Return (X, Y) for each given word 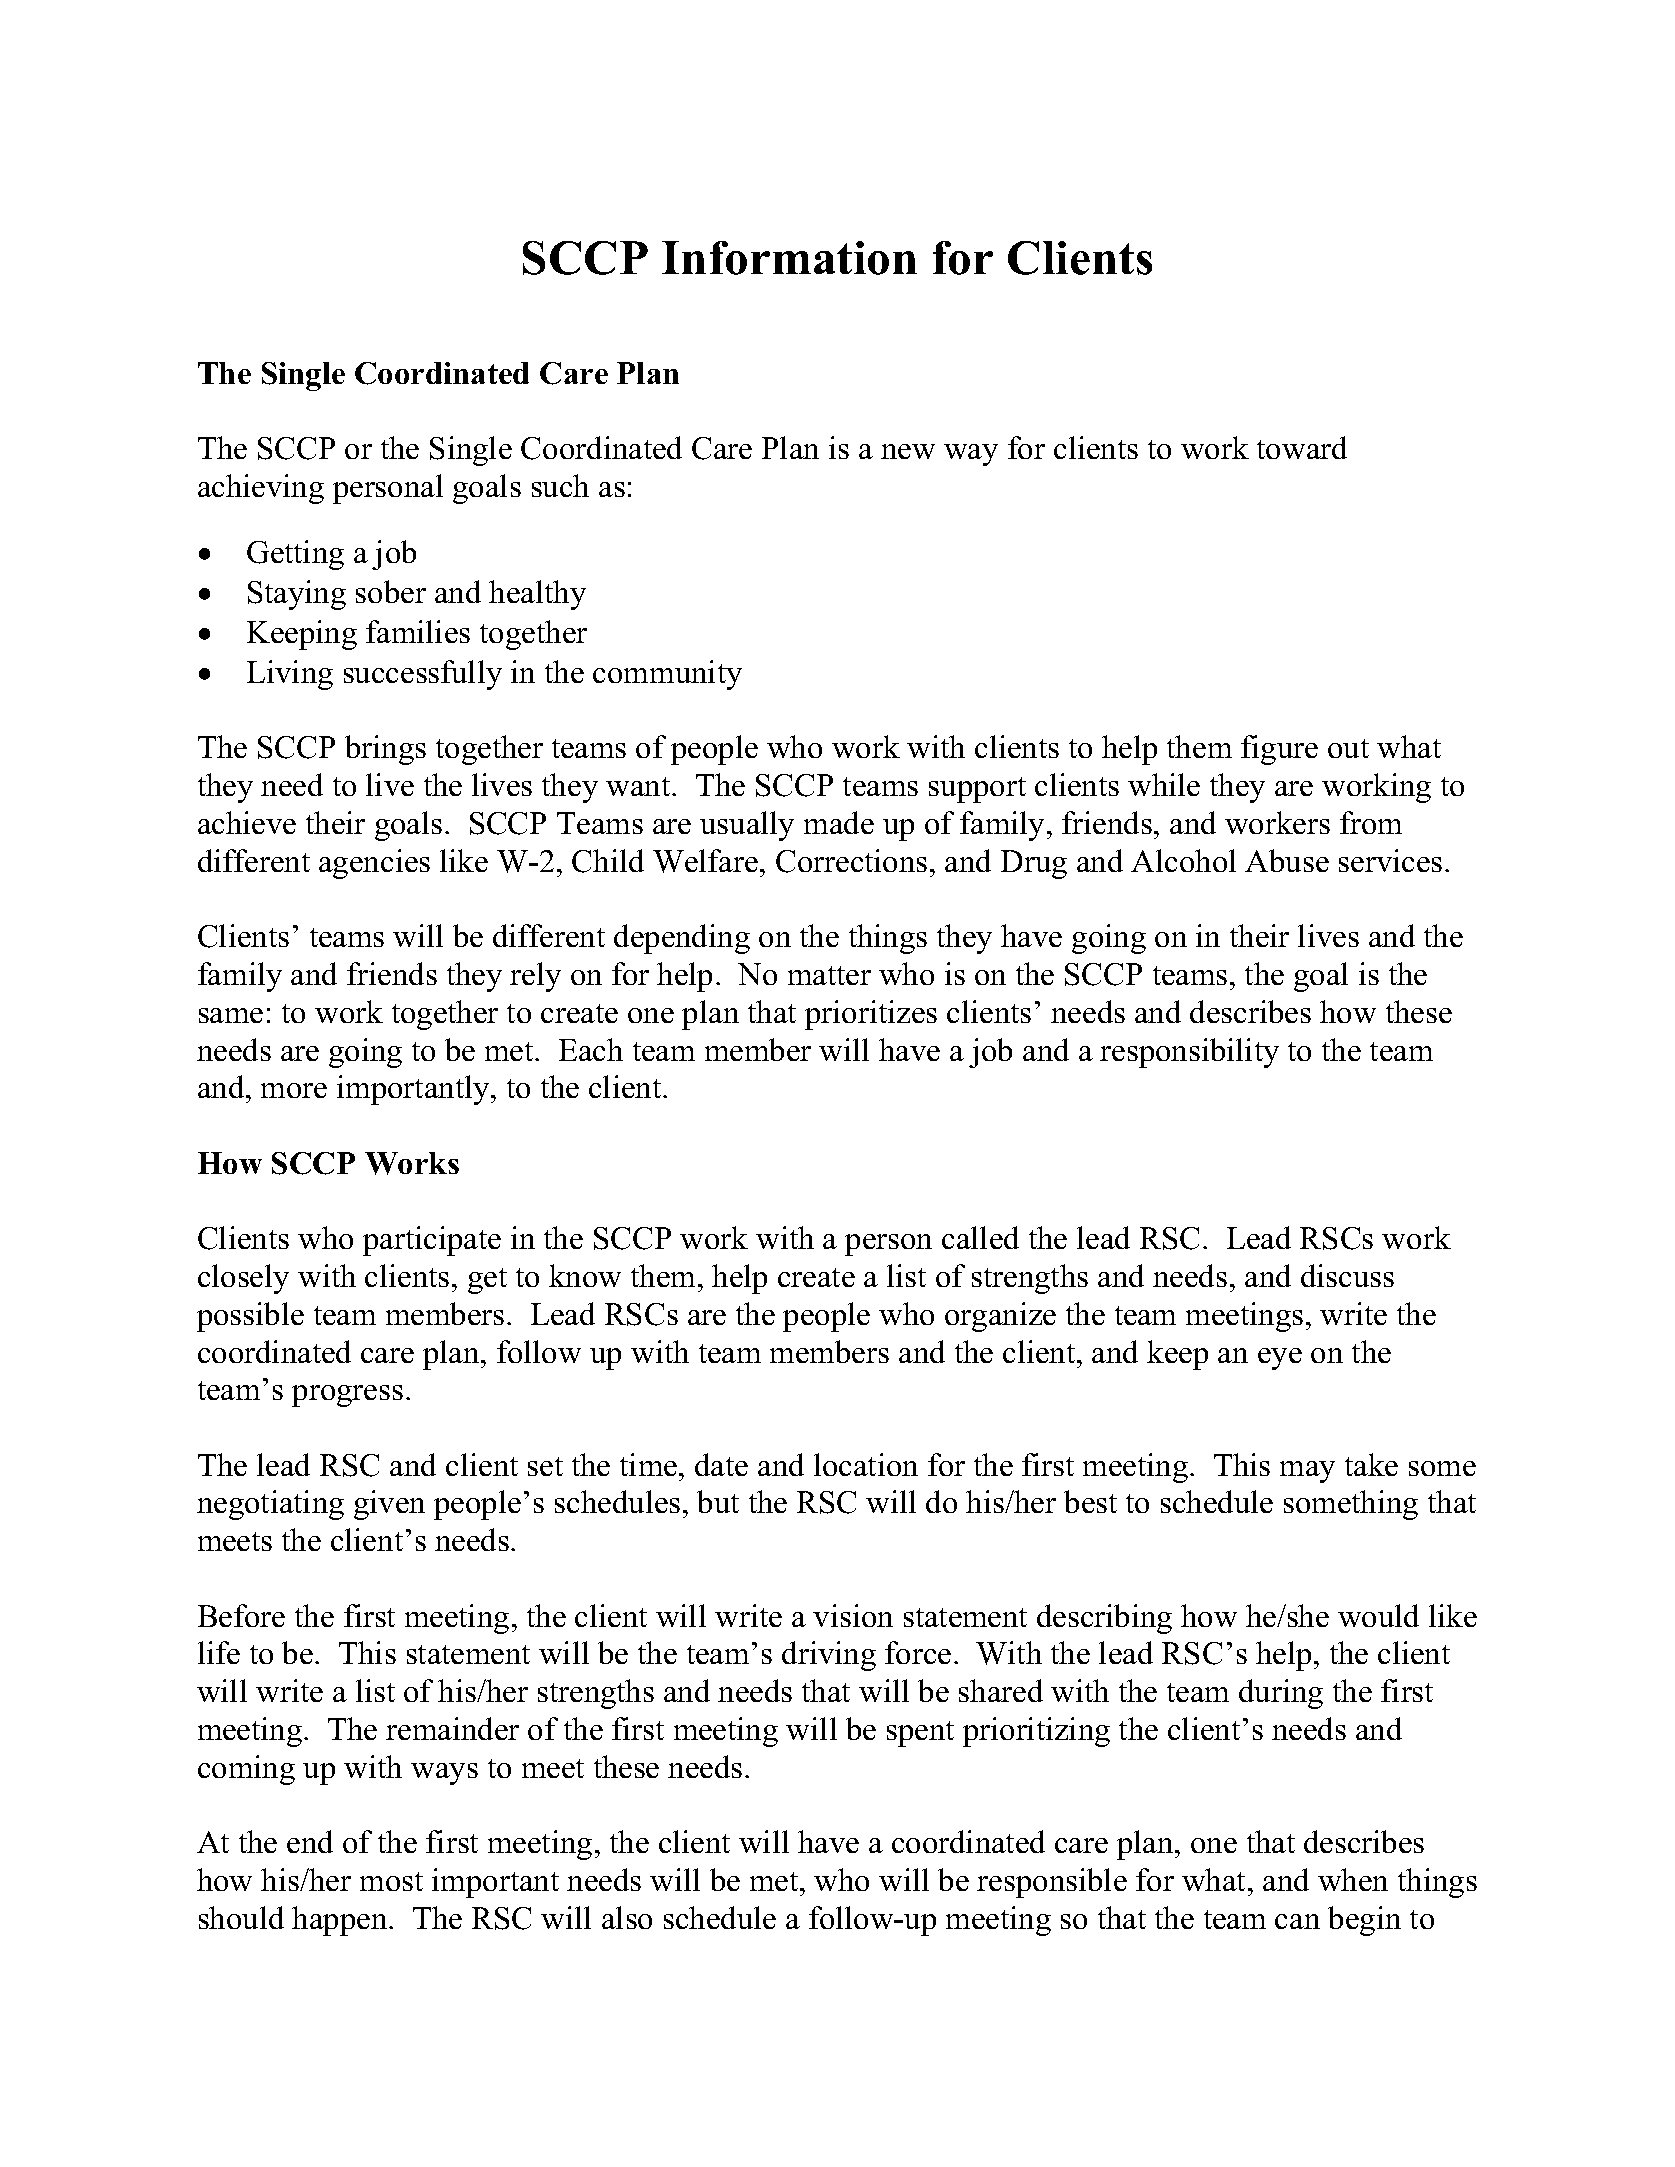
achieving (261, 489)
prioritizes (871, 1015)
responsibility (1189, 1053)
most (391, 1881)
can (1297, 1921)
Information (789, 258)
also (627, 1917)
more (294, 1090)
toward (1302, 447)
